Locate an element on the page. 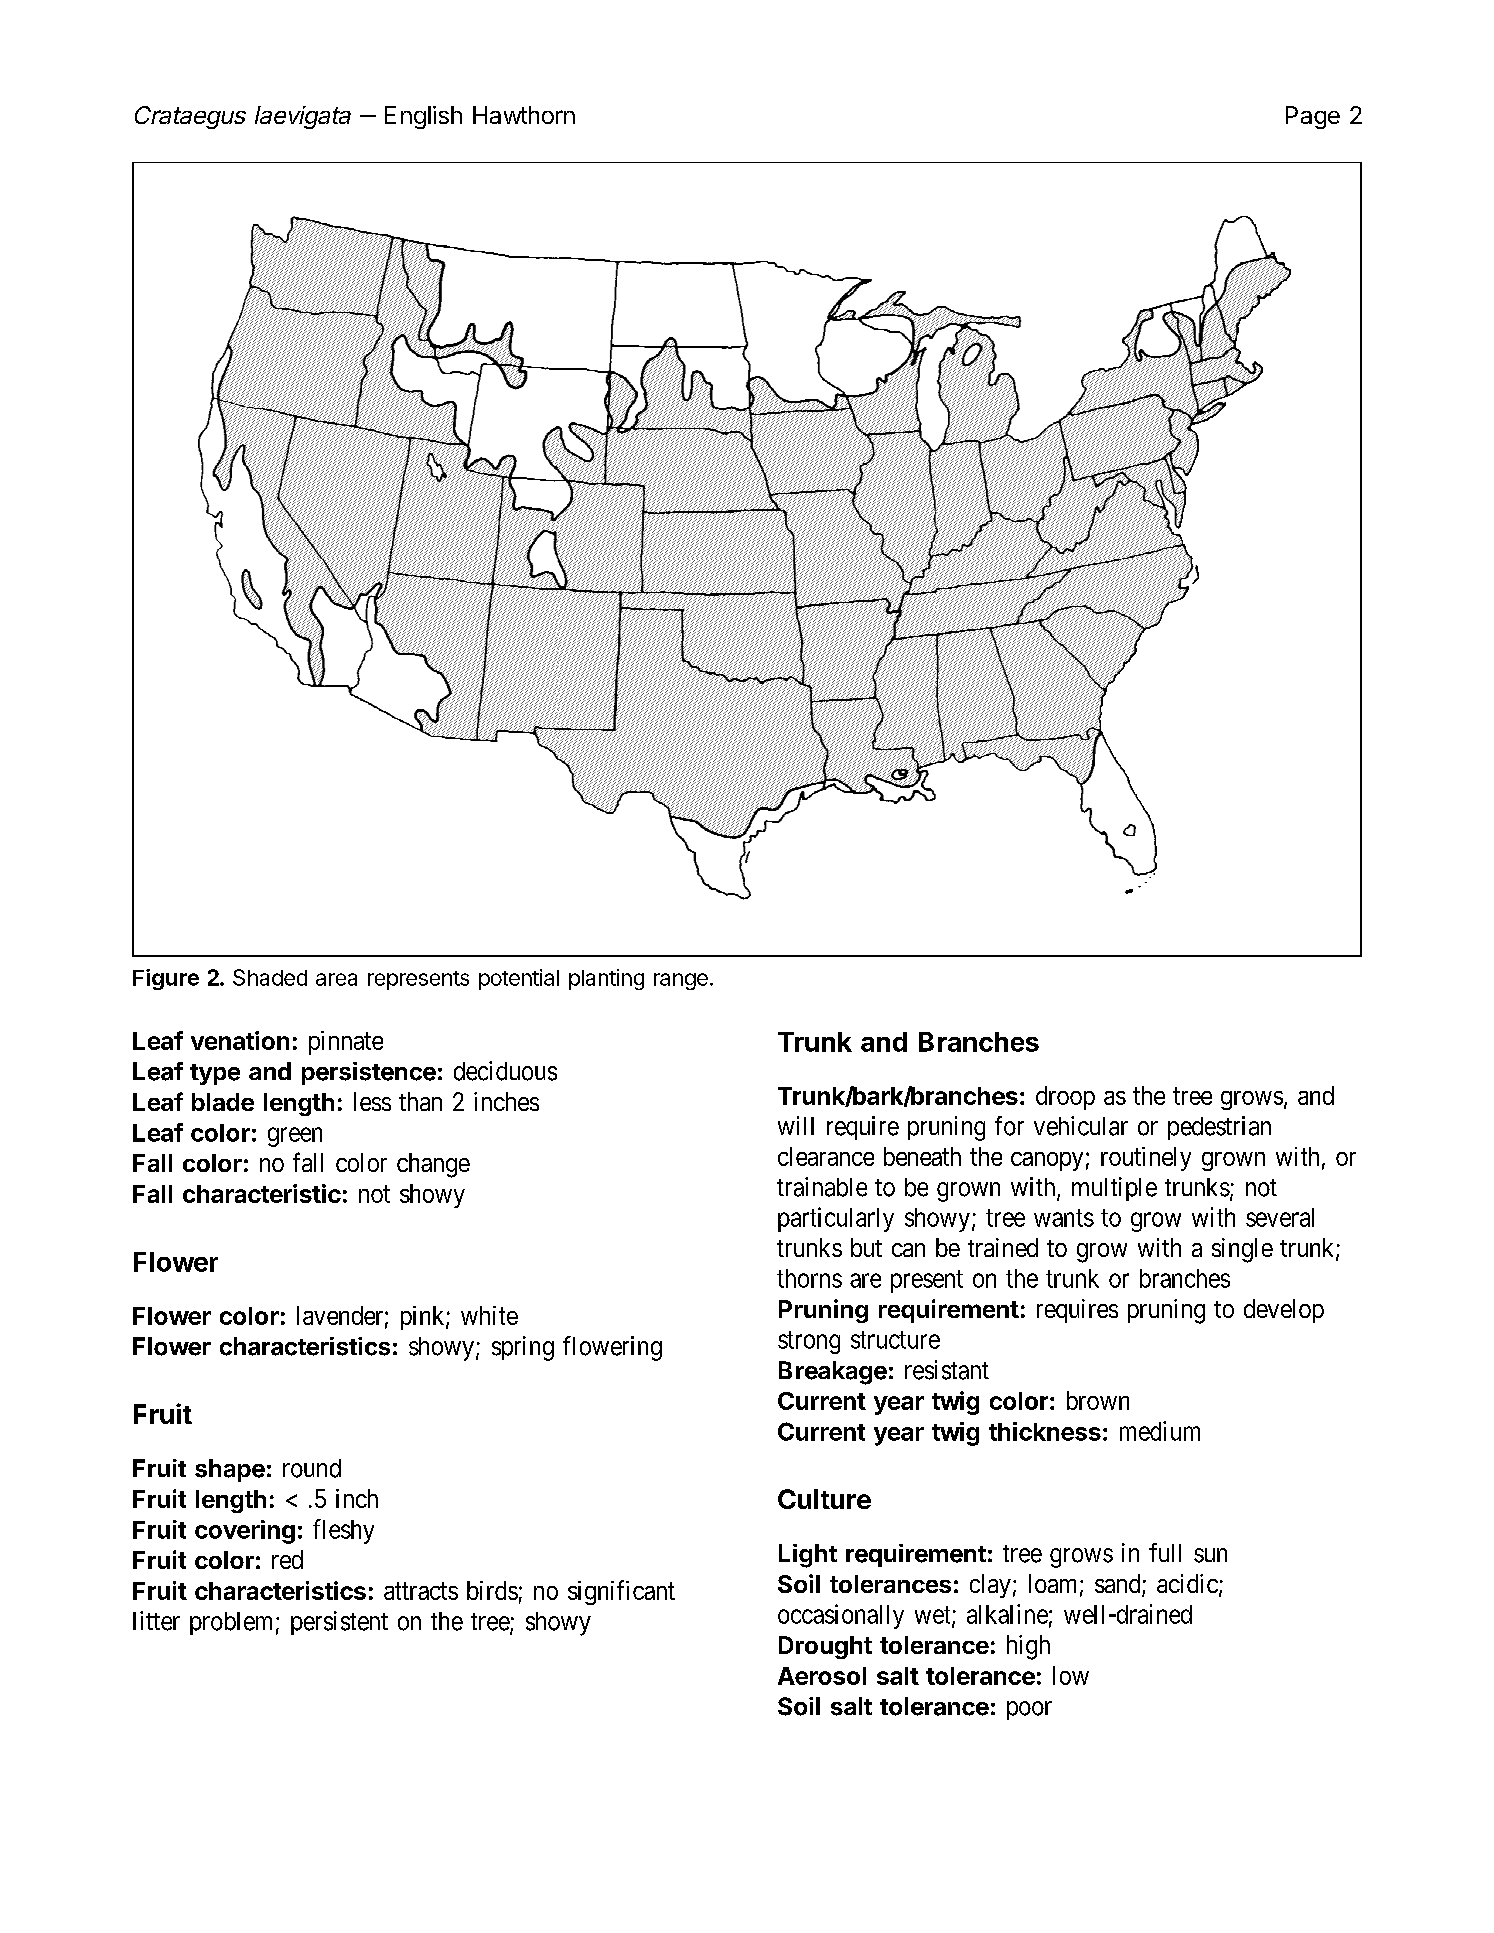  Page is located at coordinates (1313, 117).
